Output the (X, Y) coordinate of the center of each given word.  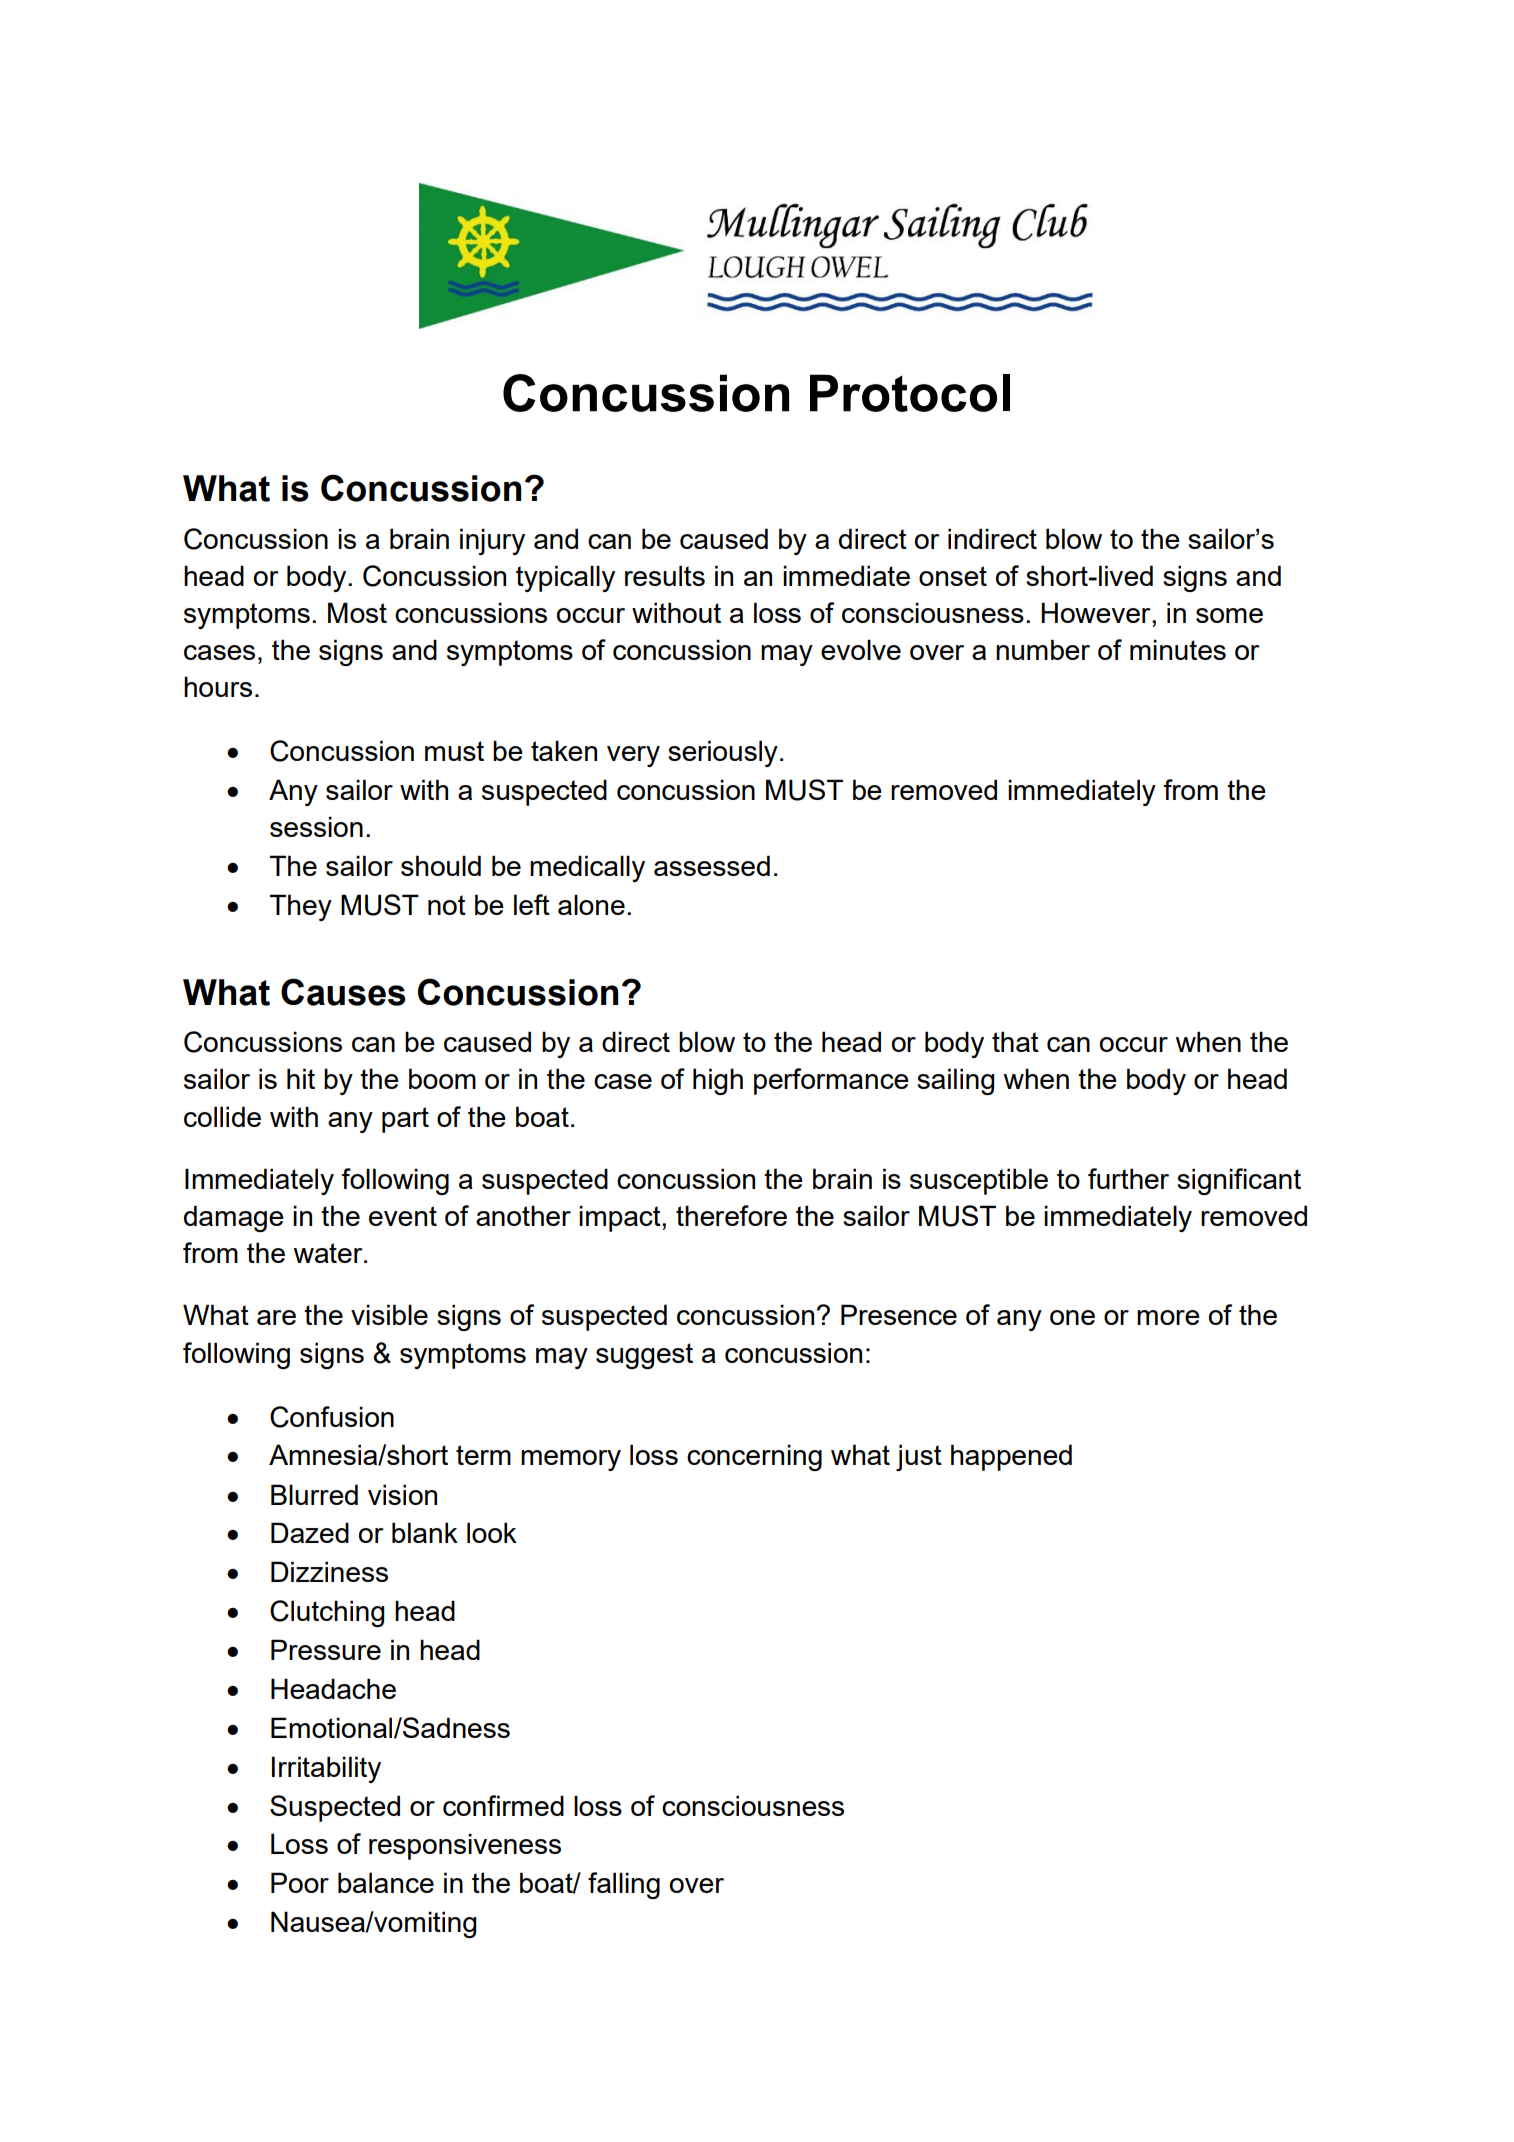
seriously (723, 753)
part (405, 1120)
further (1128, 1178)
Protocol (910, 393)
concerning (754, 1457)
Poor (300, 1882)
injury (492, 541)
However (1097, 612)
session (316, 826)
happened (1011, 1457)
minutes (1178, 649)
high (718, 1081)
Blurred (314, 1494)
